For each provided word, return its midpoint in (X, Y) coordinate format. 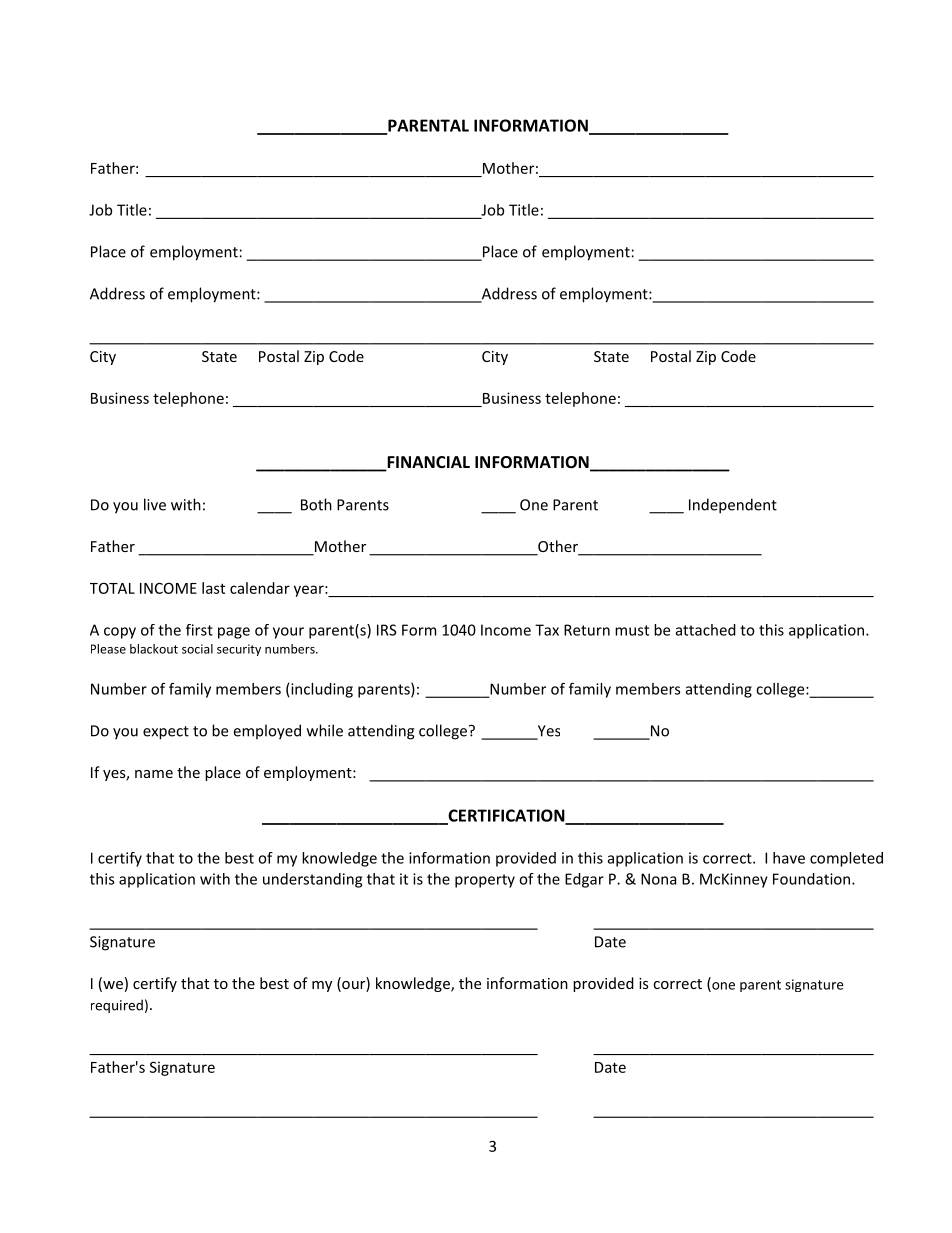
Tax (547, 630)
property (485, 881)
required (117, 1006)
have (789, 858)
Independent (733, 506)
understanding (312, 880)
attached (706, 630)
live (155, 504)
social (197, 649)
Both (316, 504)
